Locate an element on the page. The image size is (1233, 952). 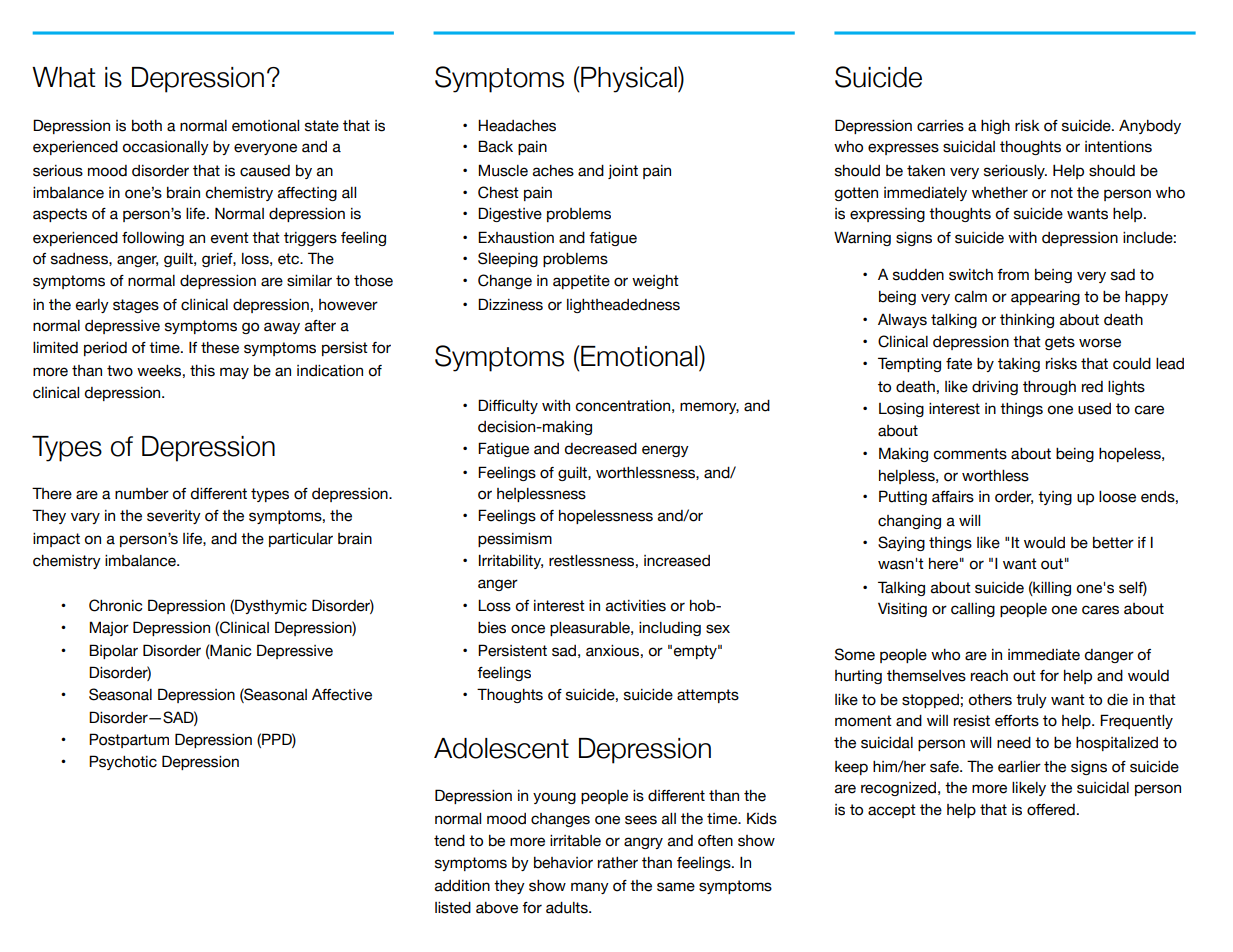
through is located at coordinates (1049, 388).
